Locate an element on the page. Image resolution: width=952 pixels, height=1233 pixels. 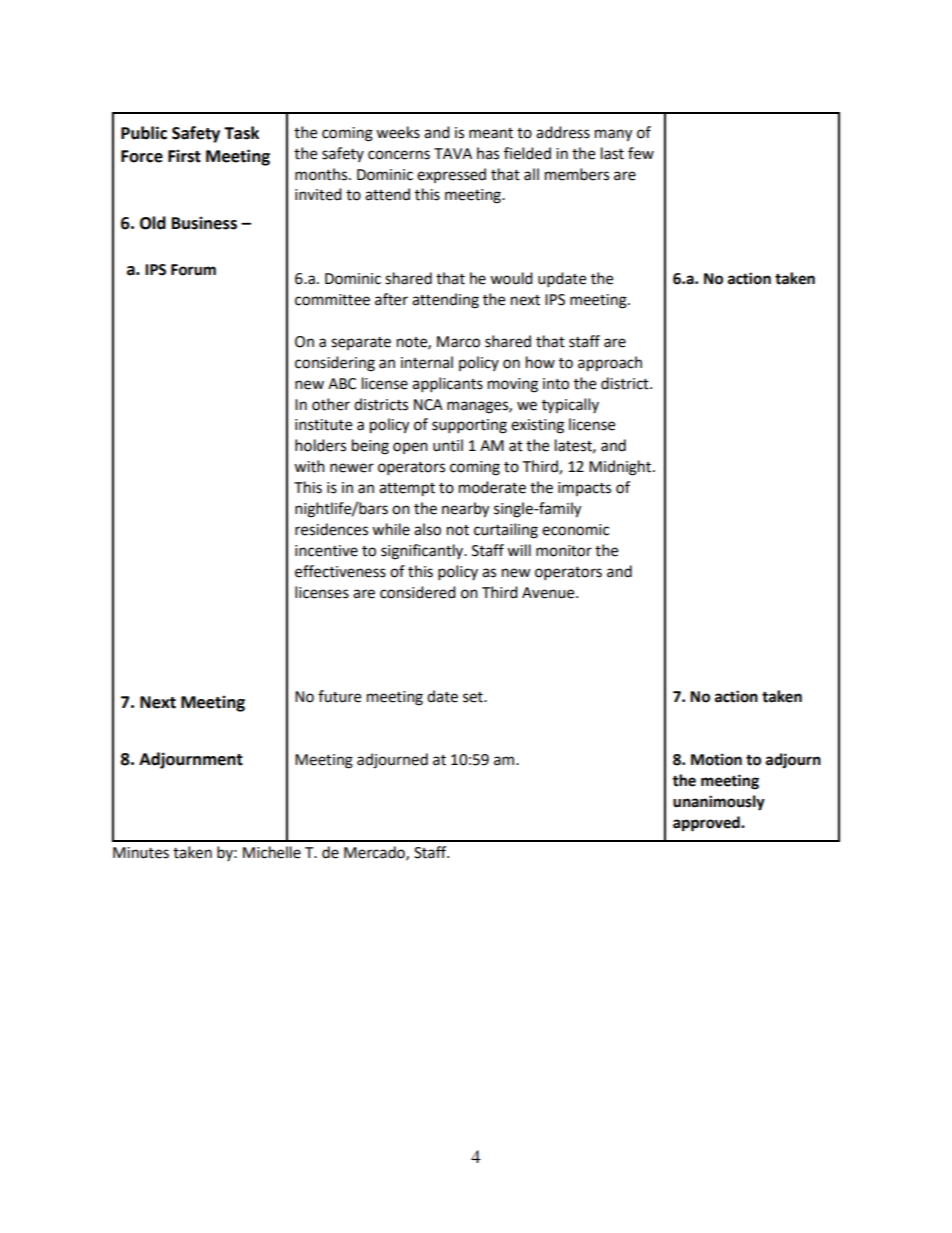
applicants is located at coordinates (447, 385).
